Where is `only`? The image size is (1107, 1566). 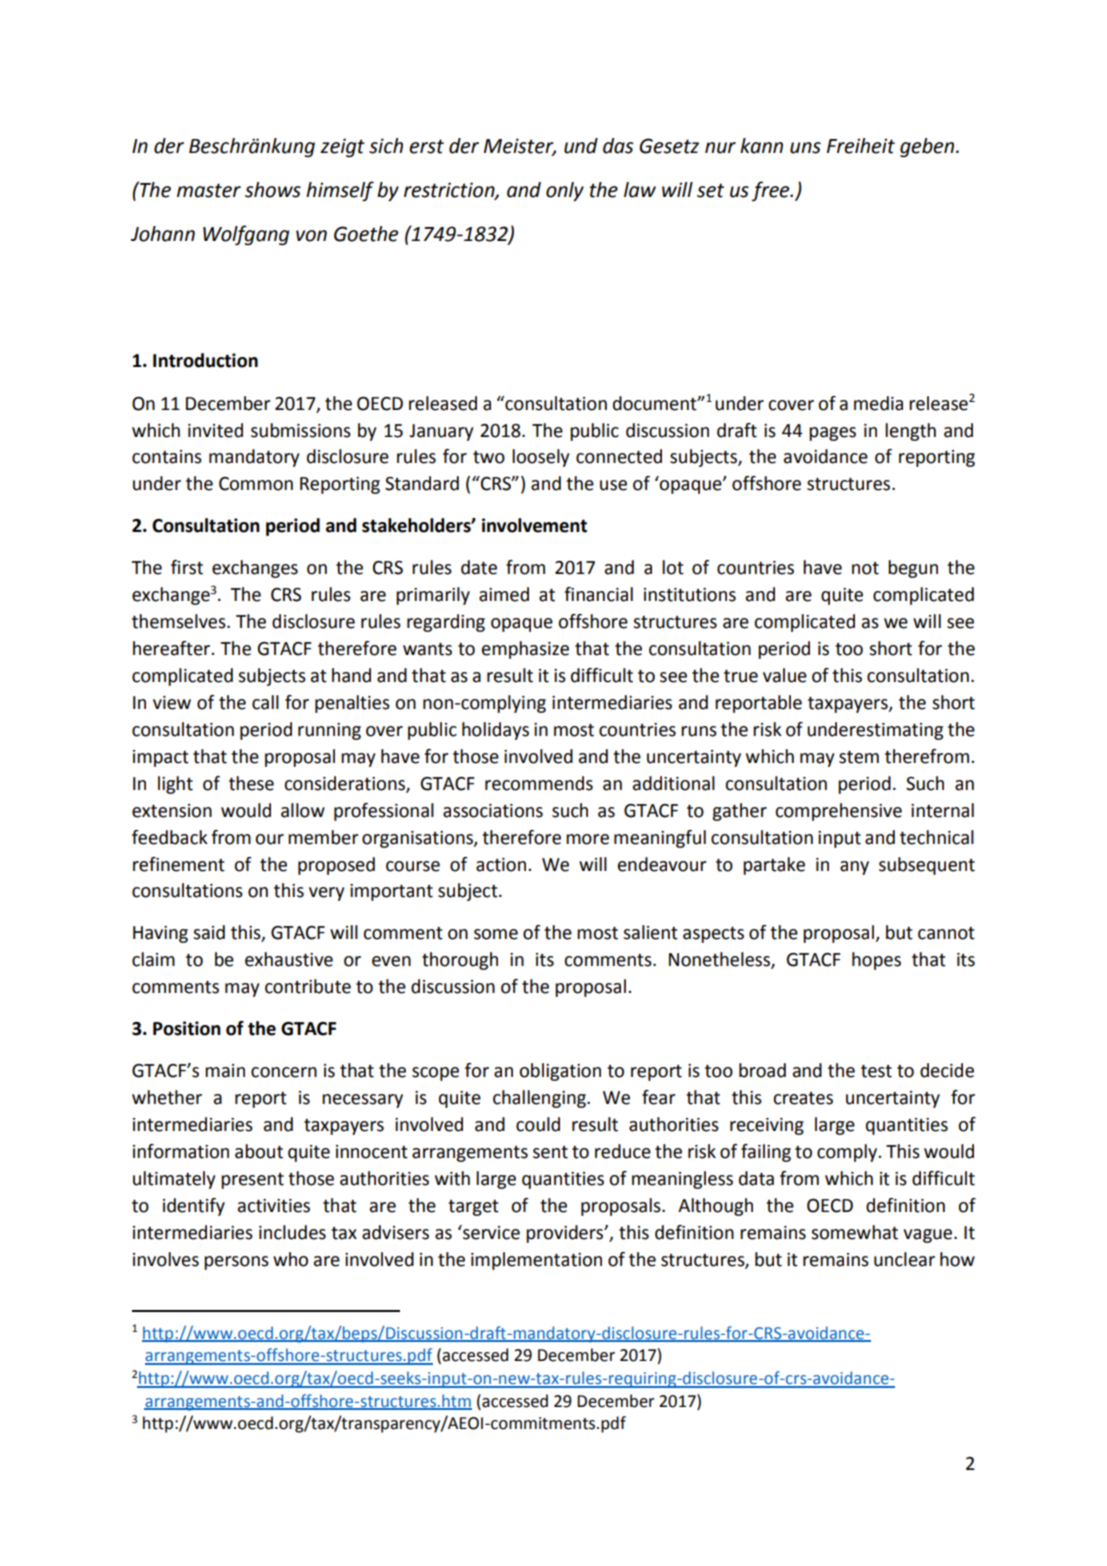
only is located at coordinates (565, 191).
